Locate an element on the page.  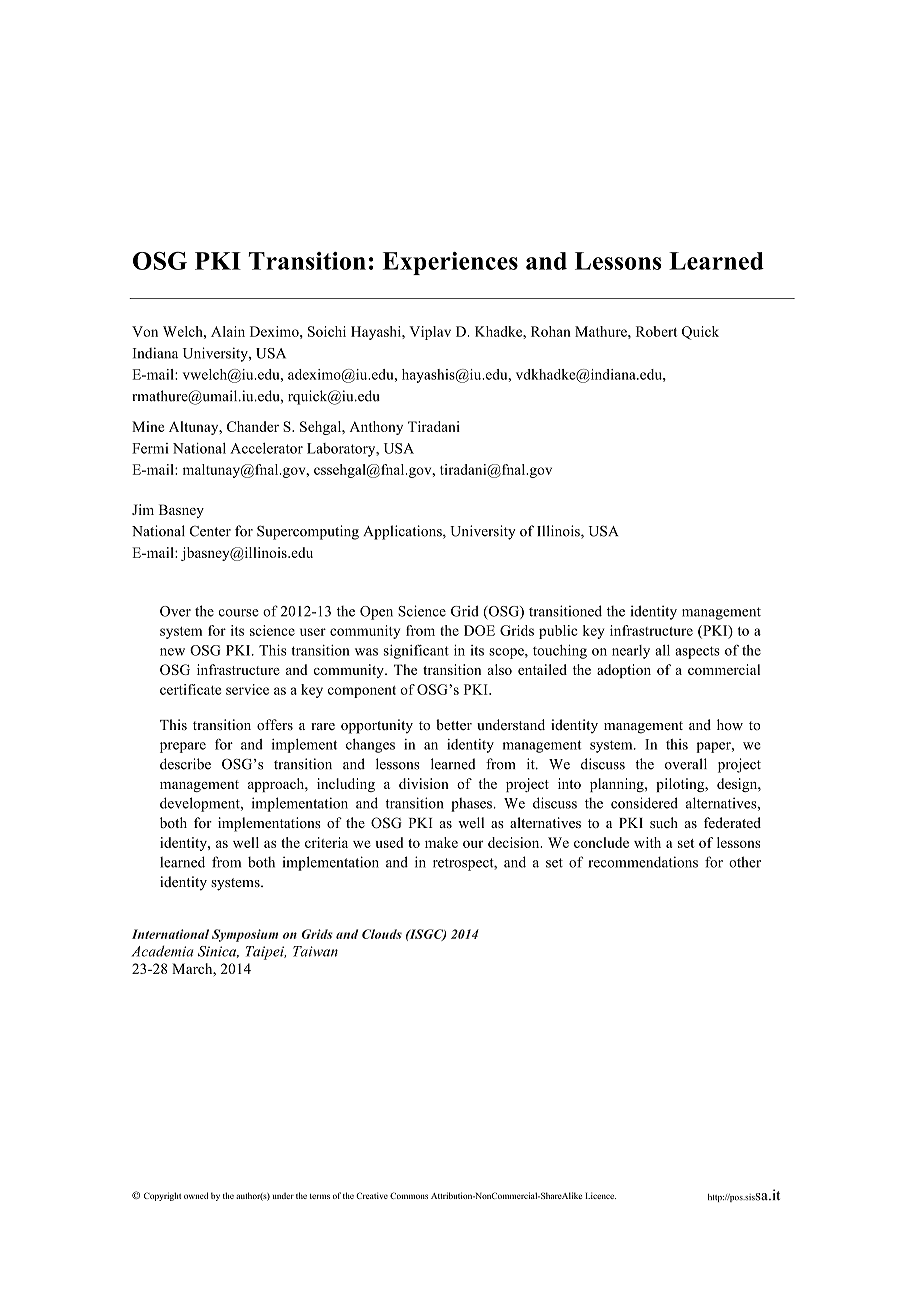
aspects is located at coordinates (697, 652).
